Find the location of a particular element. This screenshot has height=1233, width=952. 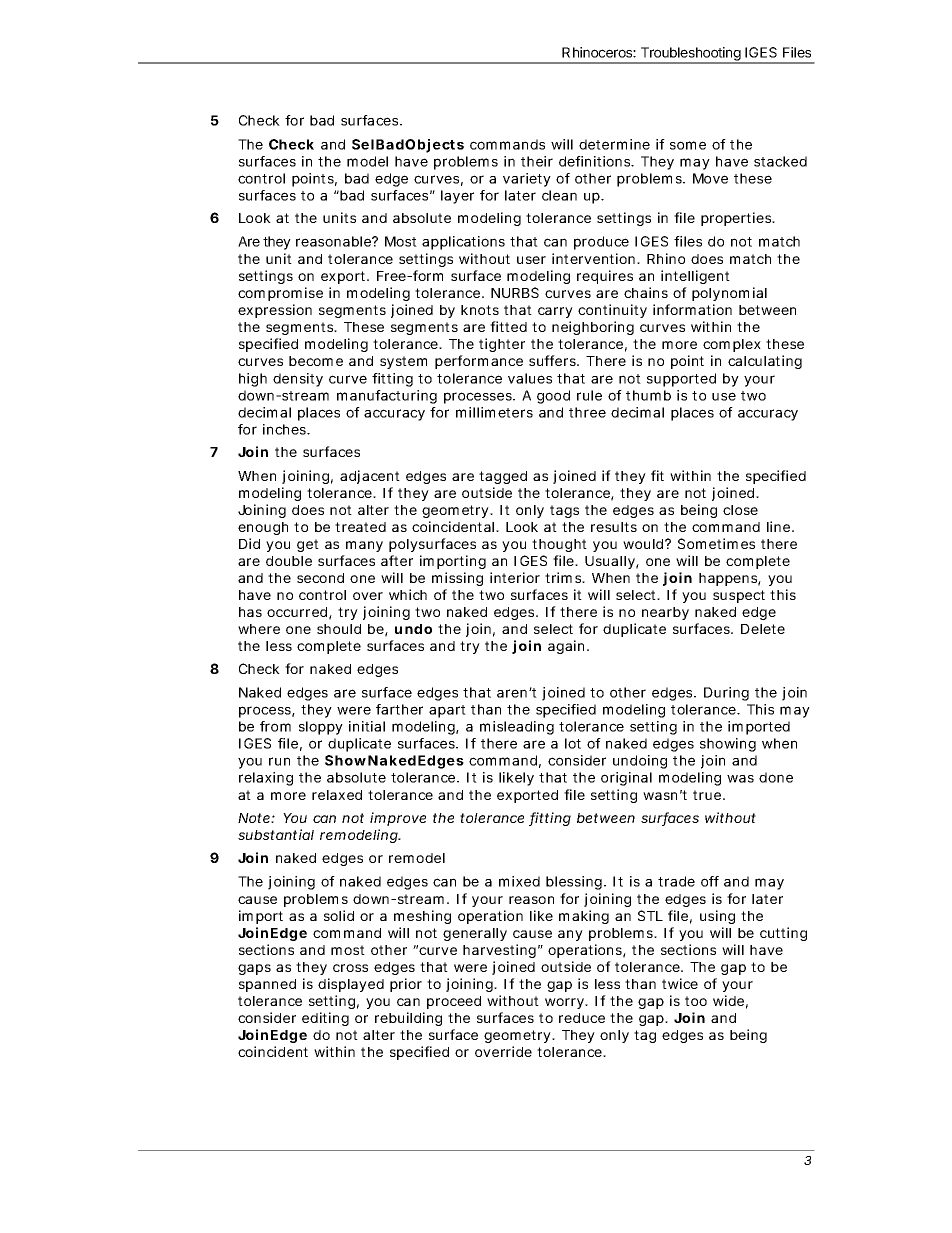

harvesting is located at coordinates (499, 951).
